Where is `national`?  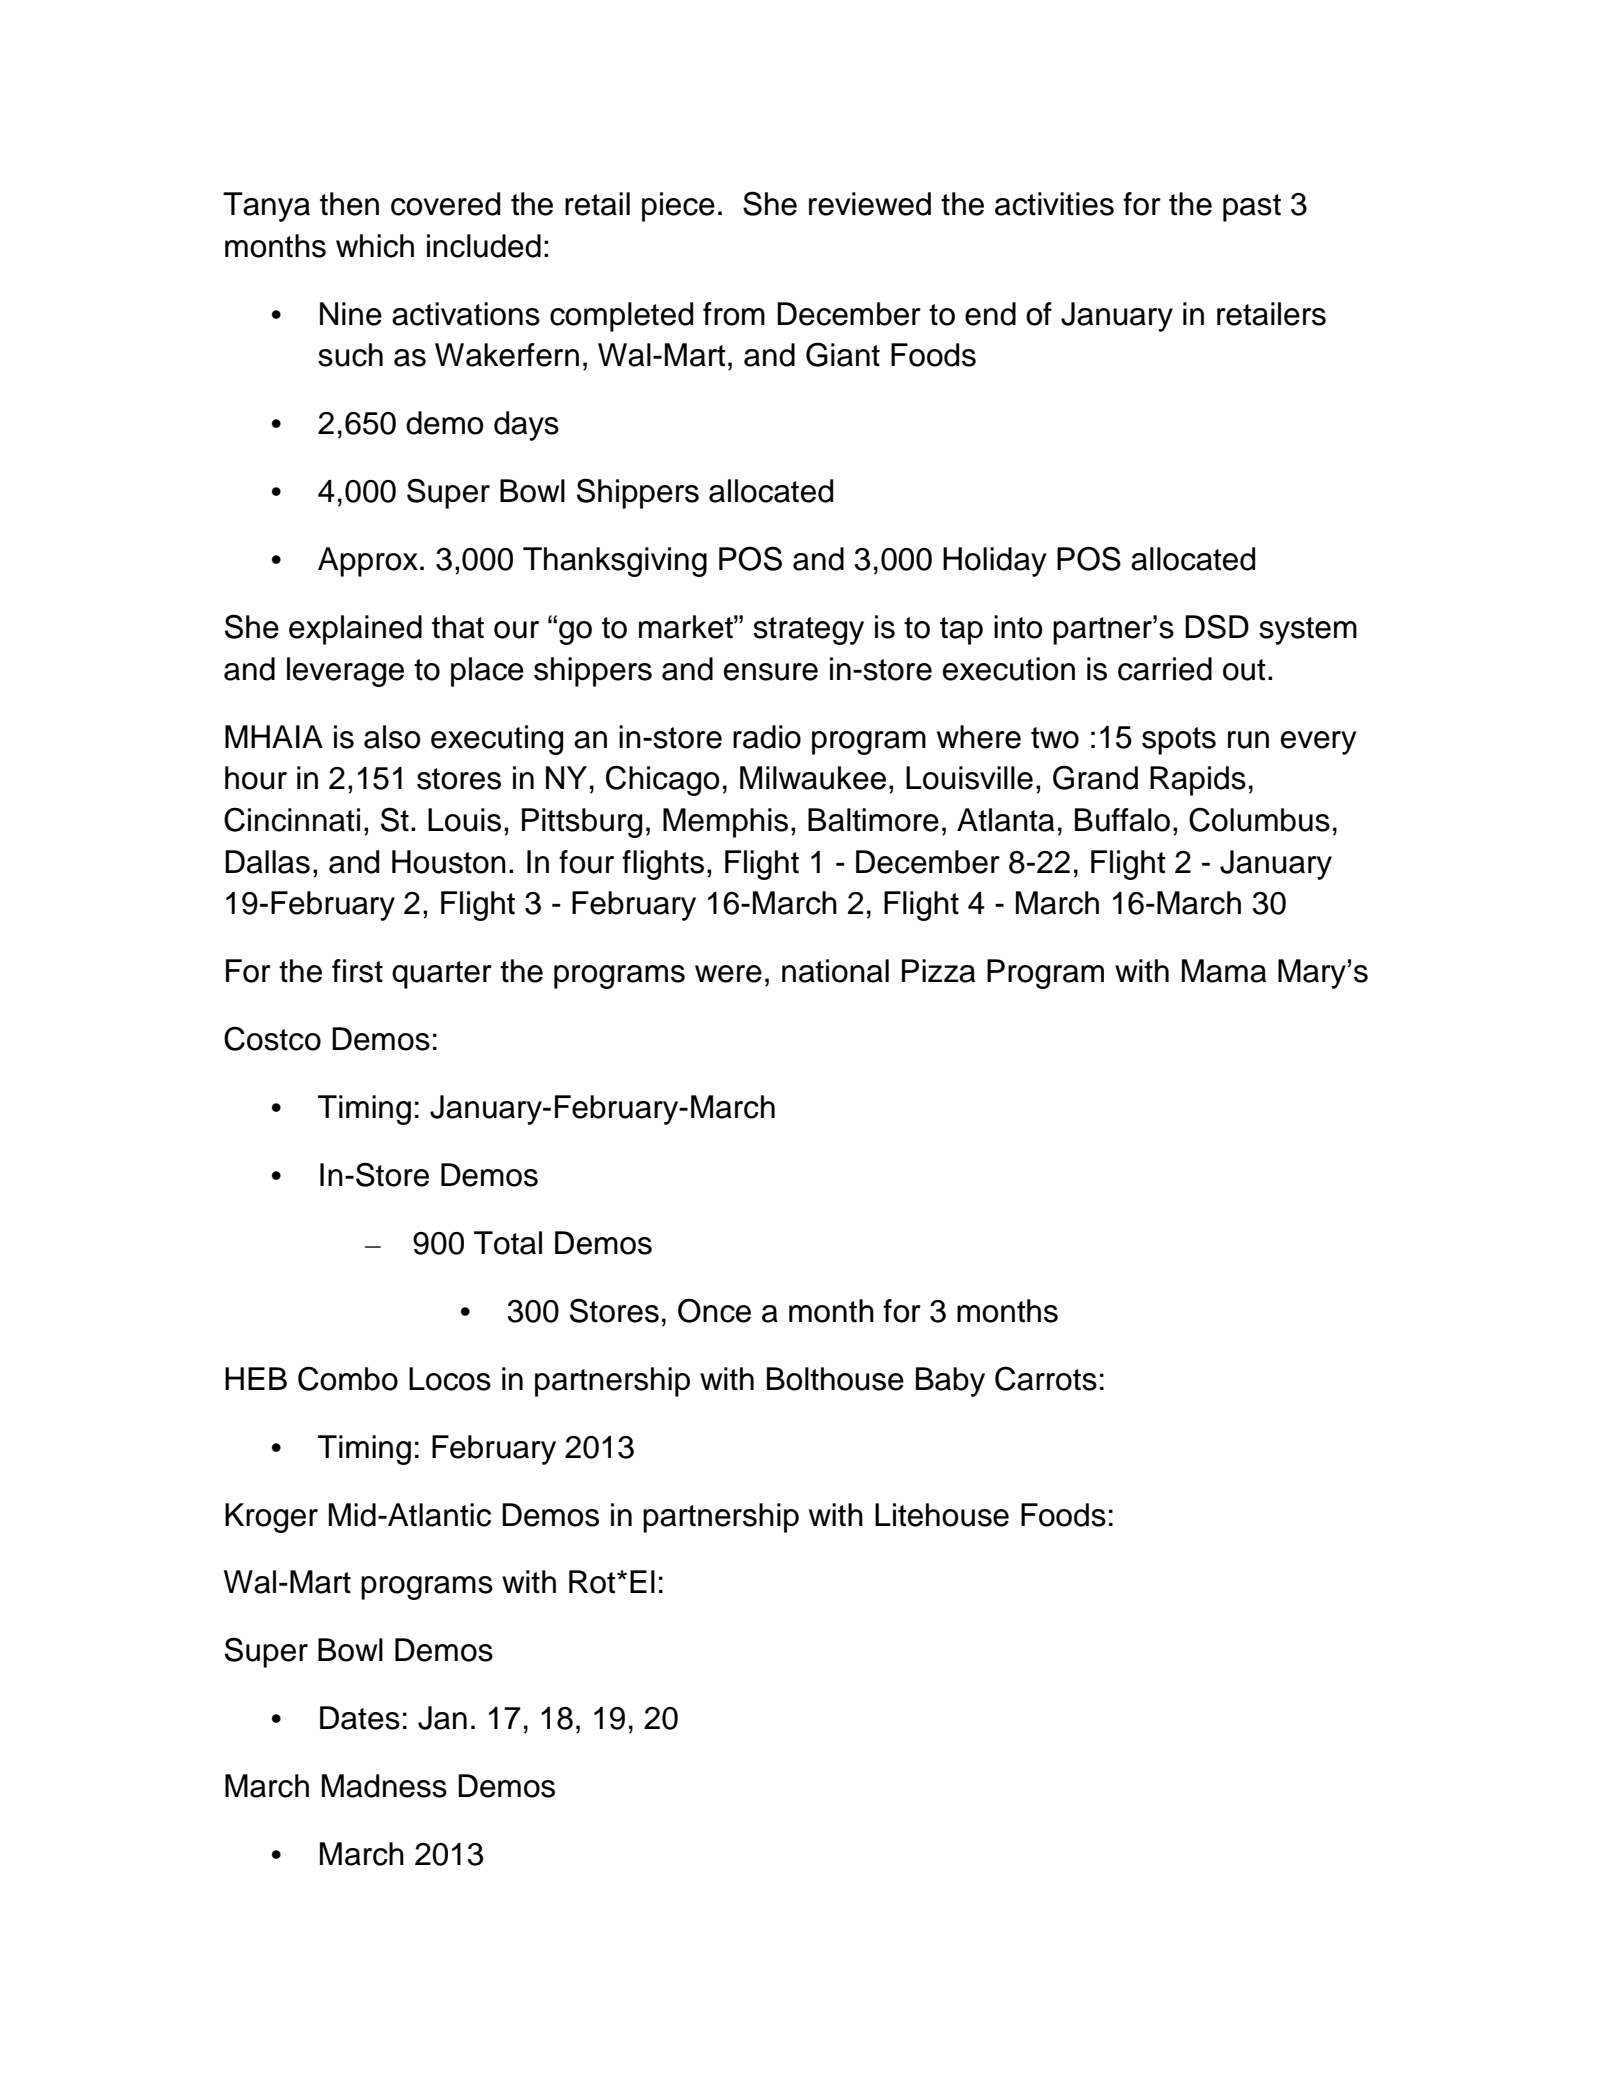 national is located at coordinates (835, 971).
